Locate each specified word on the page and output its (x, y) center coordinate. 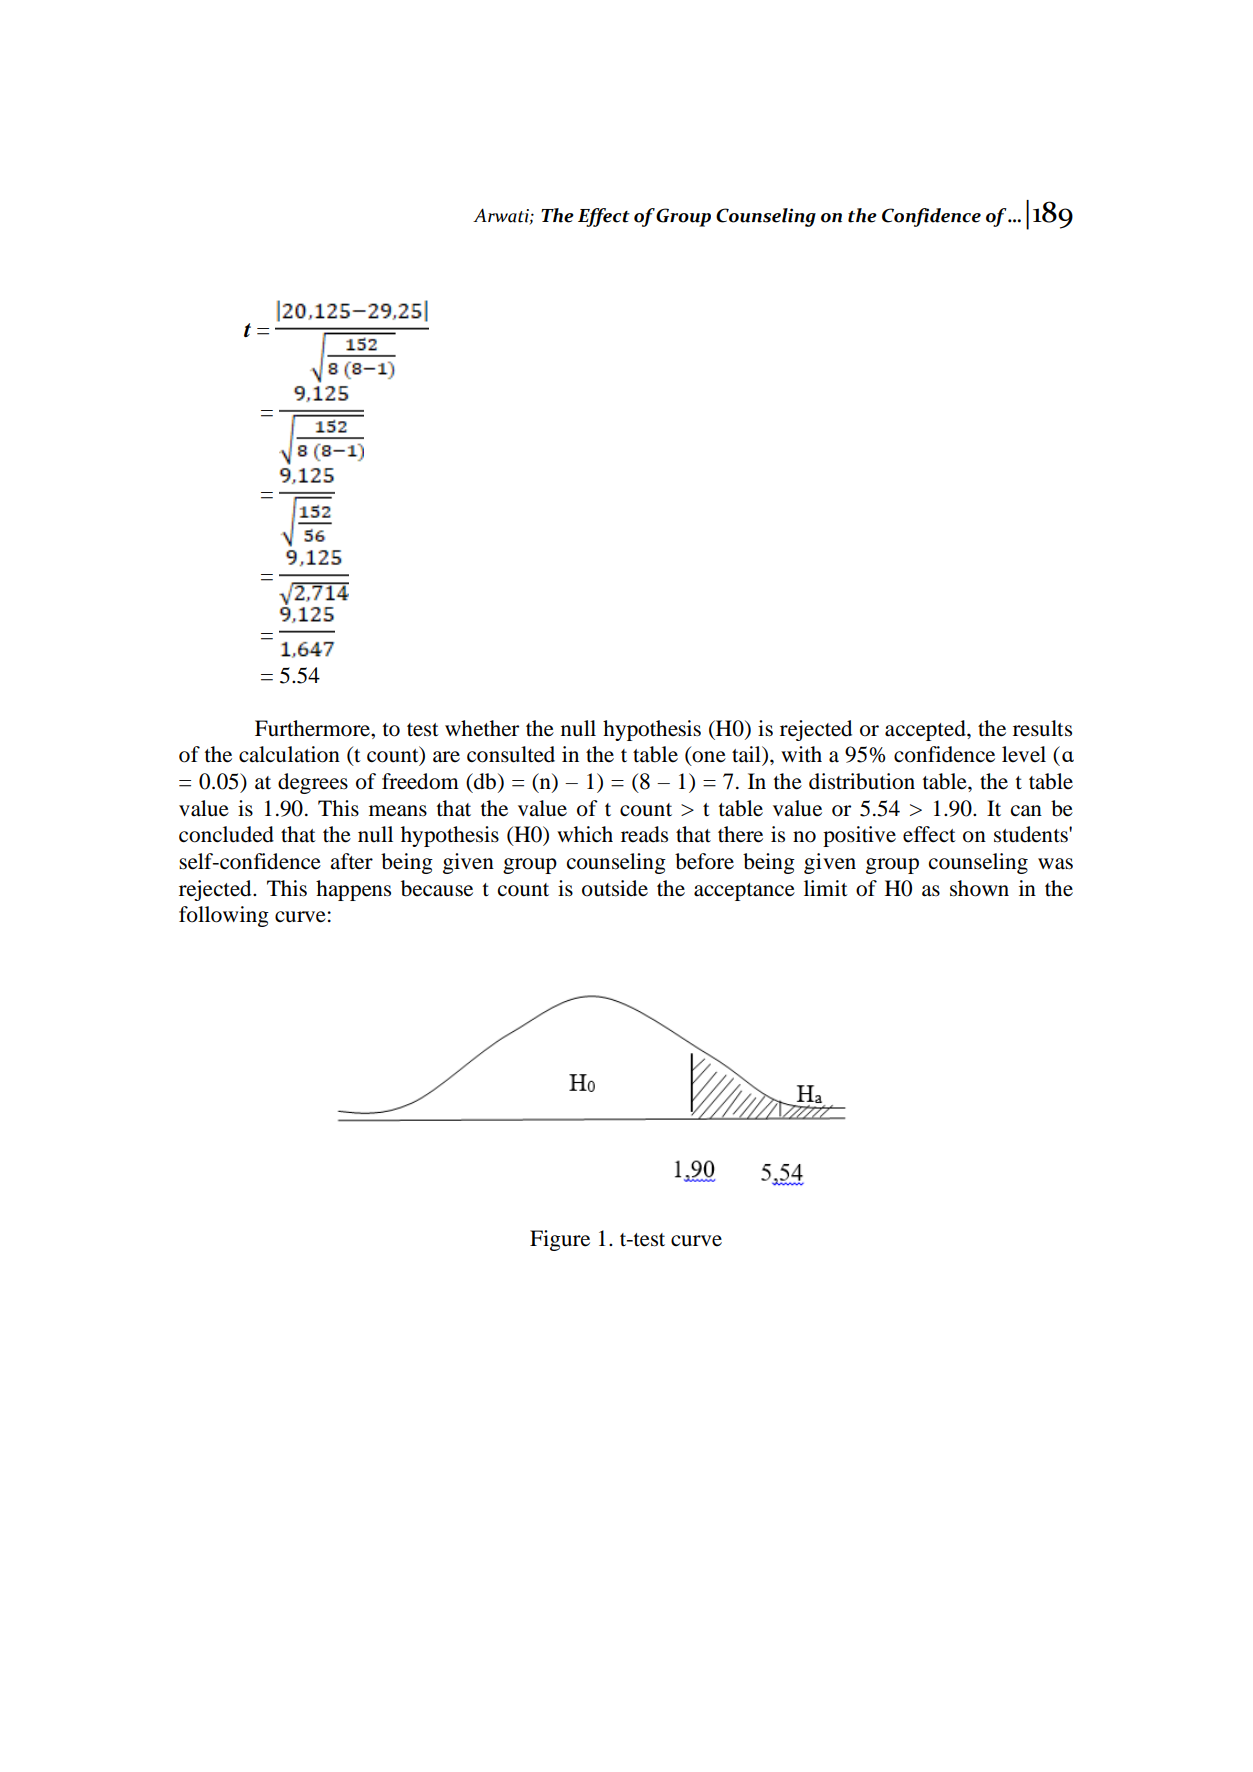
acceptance (744, 892)
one (708, 758)
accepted (926, 730)
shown (979, 888)
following (224, 916)
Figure (560, 1240)
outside (615, 888)
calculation (289, 754)
